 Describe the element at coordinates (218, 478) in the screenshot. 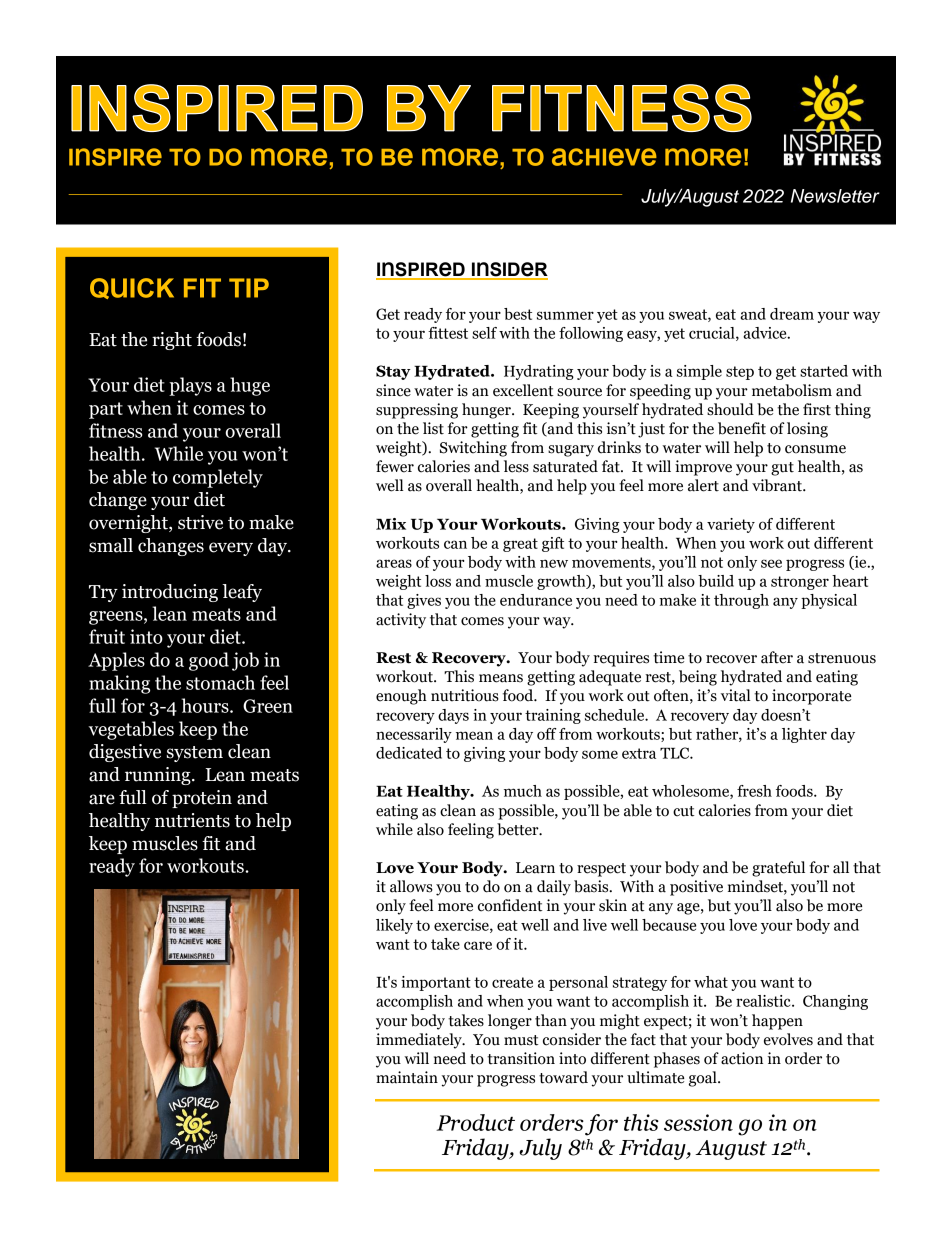

I see `completely` at that location.
